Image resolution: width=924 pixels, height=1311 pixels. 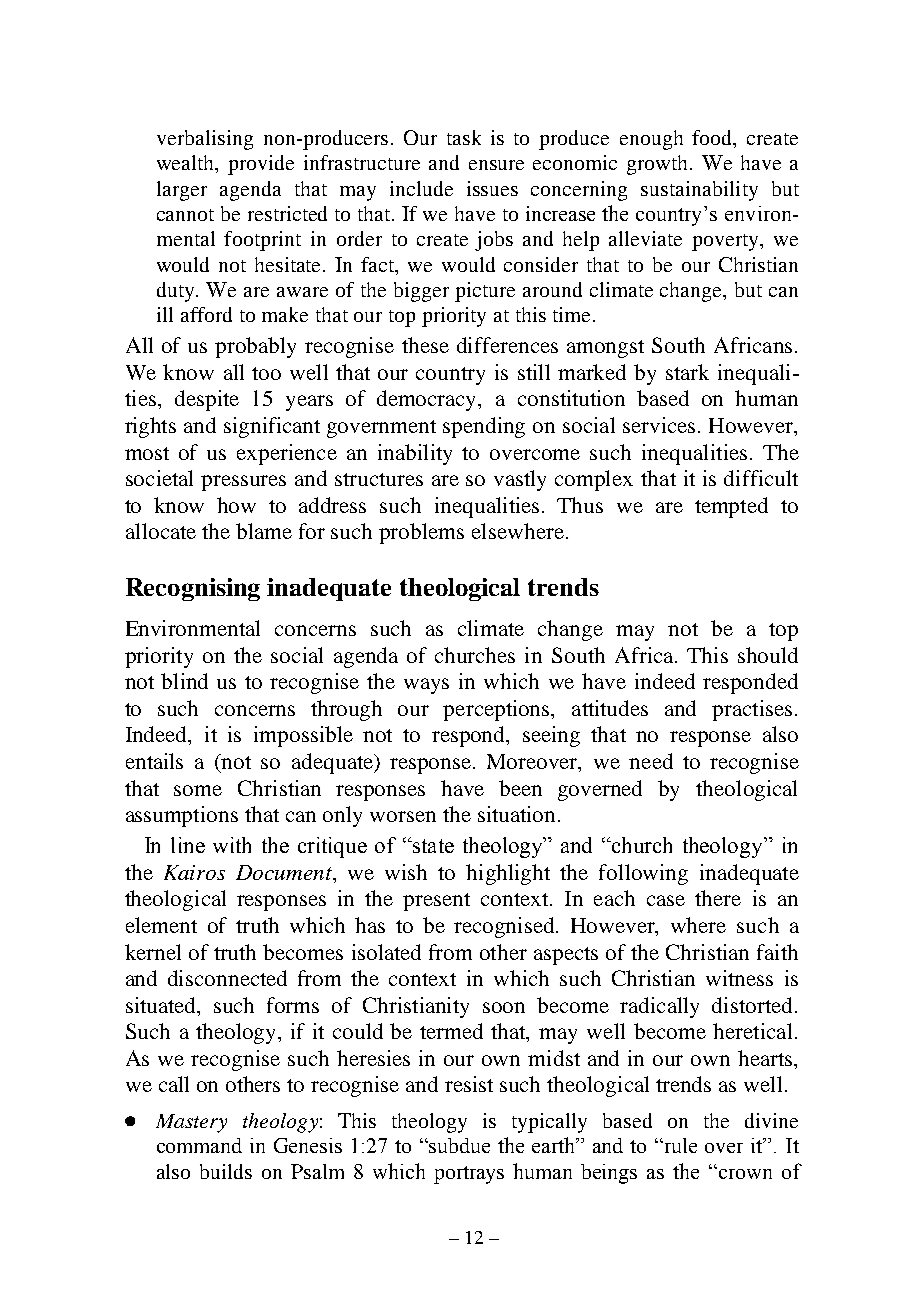 What do you see at coordinates (768, 655) in the screenshot?
I see `should` at bounding box center [768, 655].
